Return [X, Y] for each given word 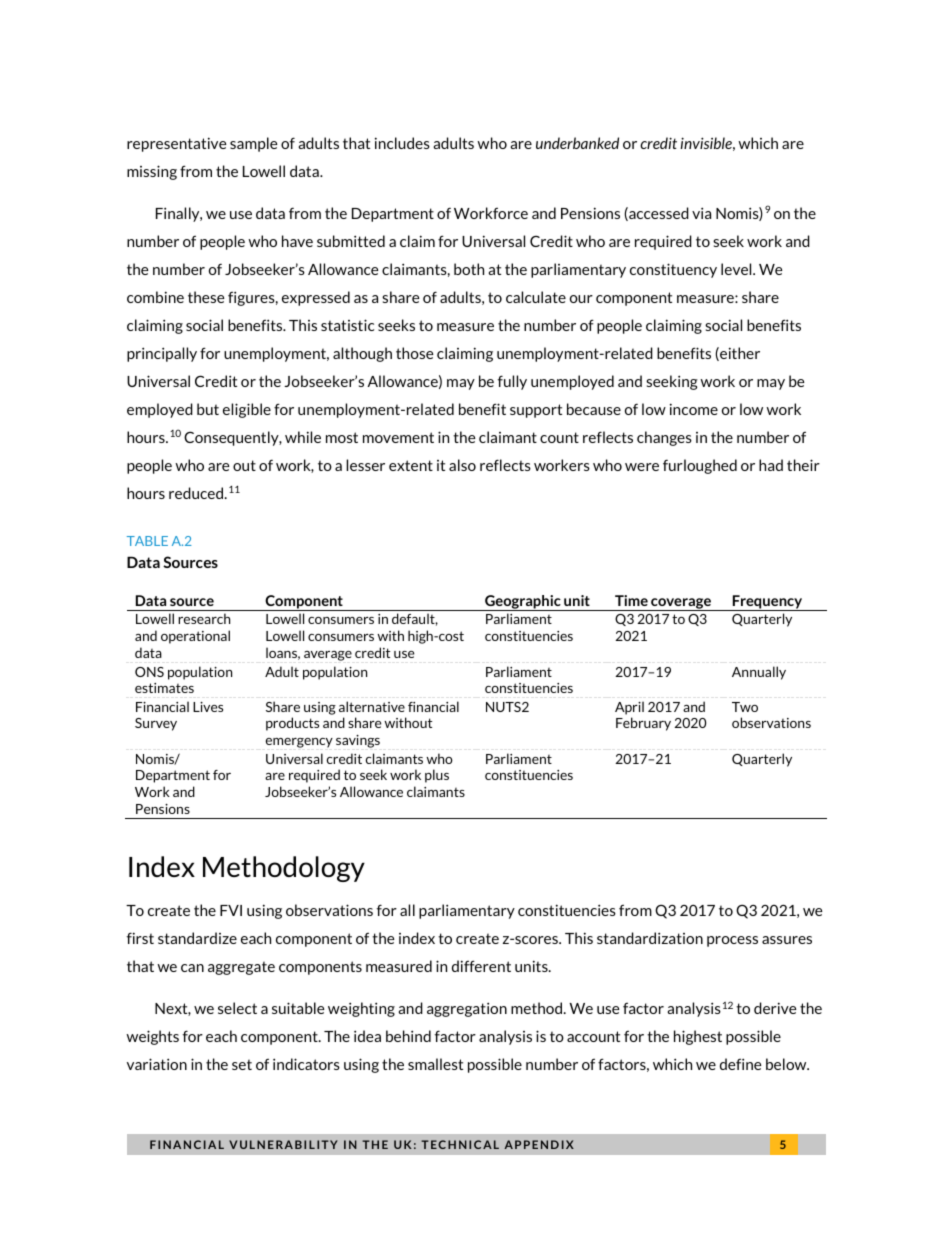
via [701, 213]
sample [254, 144]
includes [402, 143]
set [242, 1064]
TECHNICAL [460, 1144]
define [741, 1064]
